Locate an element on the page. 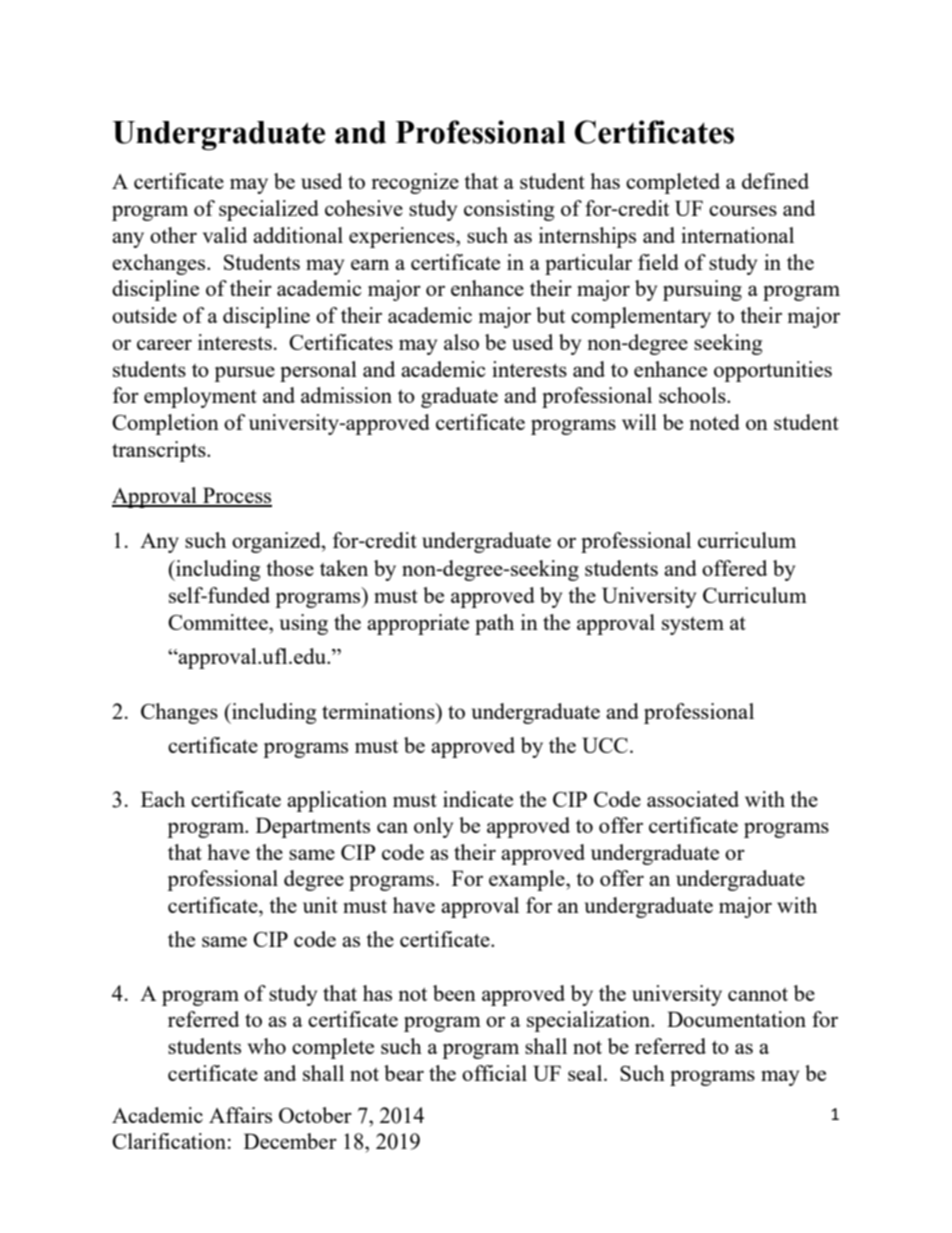  Affairs is located at coordinates (240, 1115).
